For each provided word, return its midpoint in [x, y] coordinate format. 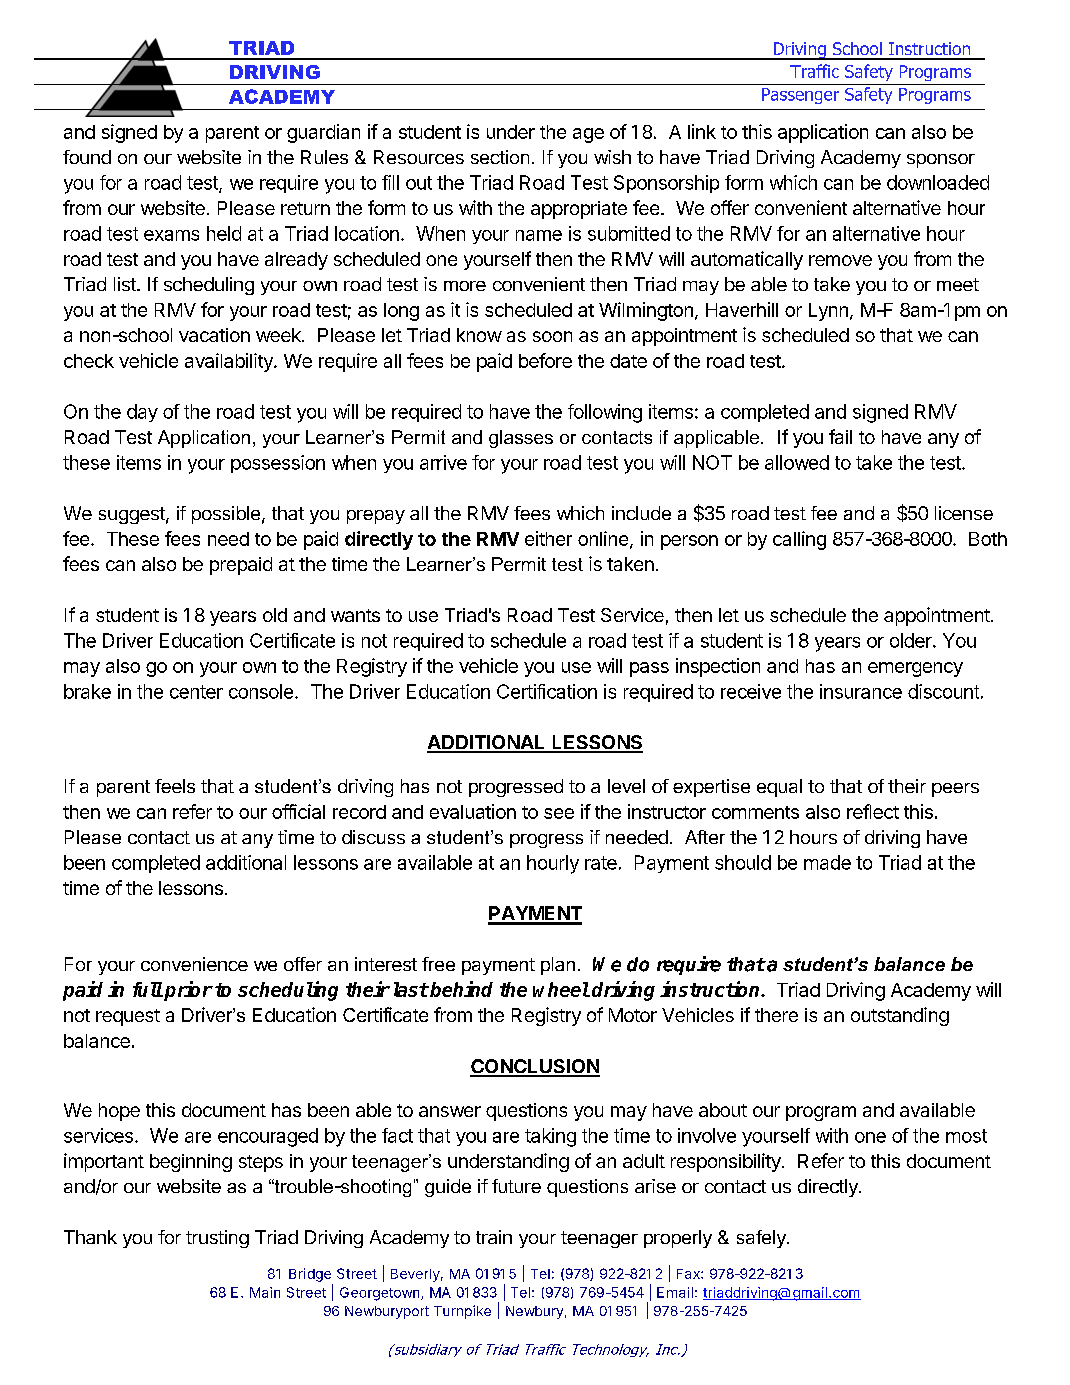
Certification [547, 691]
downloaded [938, 182]
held [224, 233]
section [500, 157]
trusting [217, 1239]
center [196, 692]
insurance [861, 691]
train [494, 1237]
